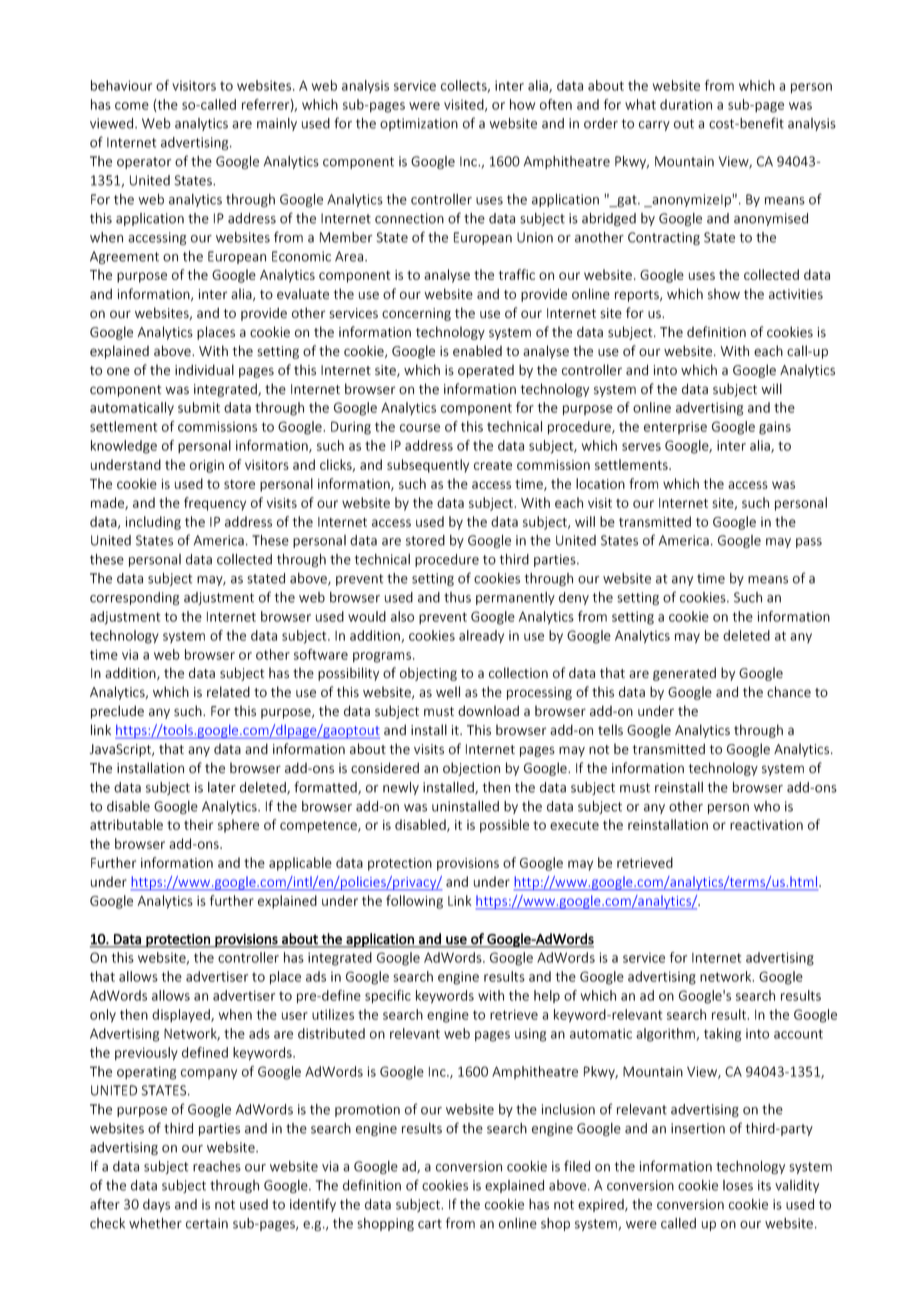  What do you see at coordinates (132, 106) in the screenshot?
I see `come` at bounding box center [132, 106].
